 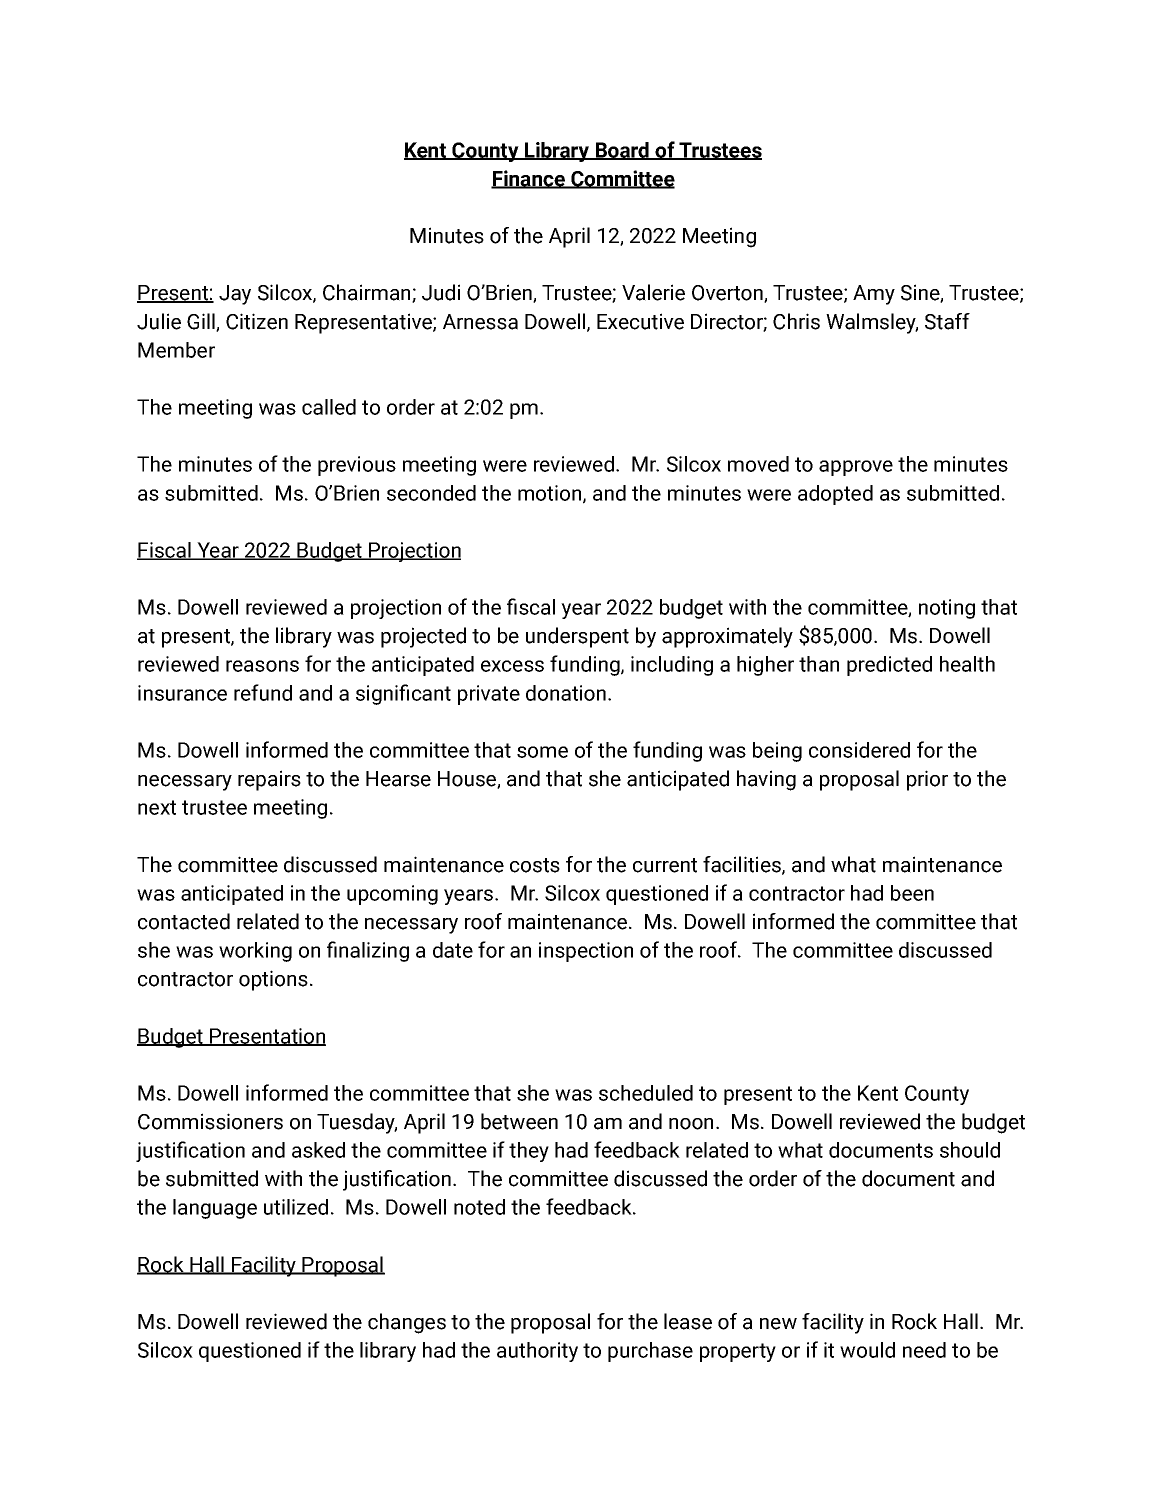 What do you see at coordinates (874, 295) in the page?
I see `Amy` at bounding box center [874, 295].
